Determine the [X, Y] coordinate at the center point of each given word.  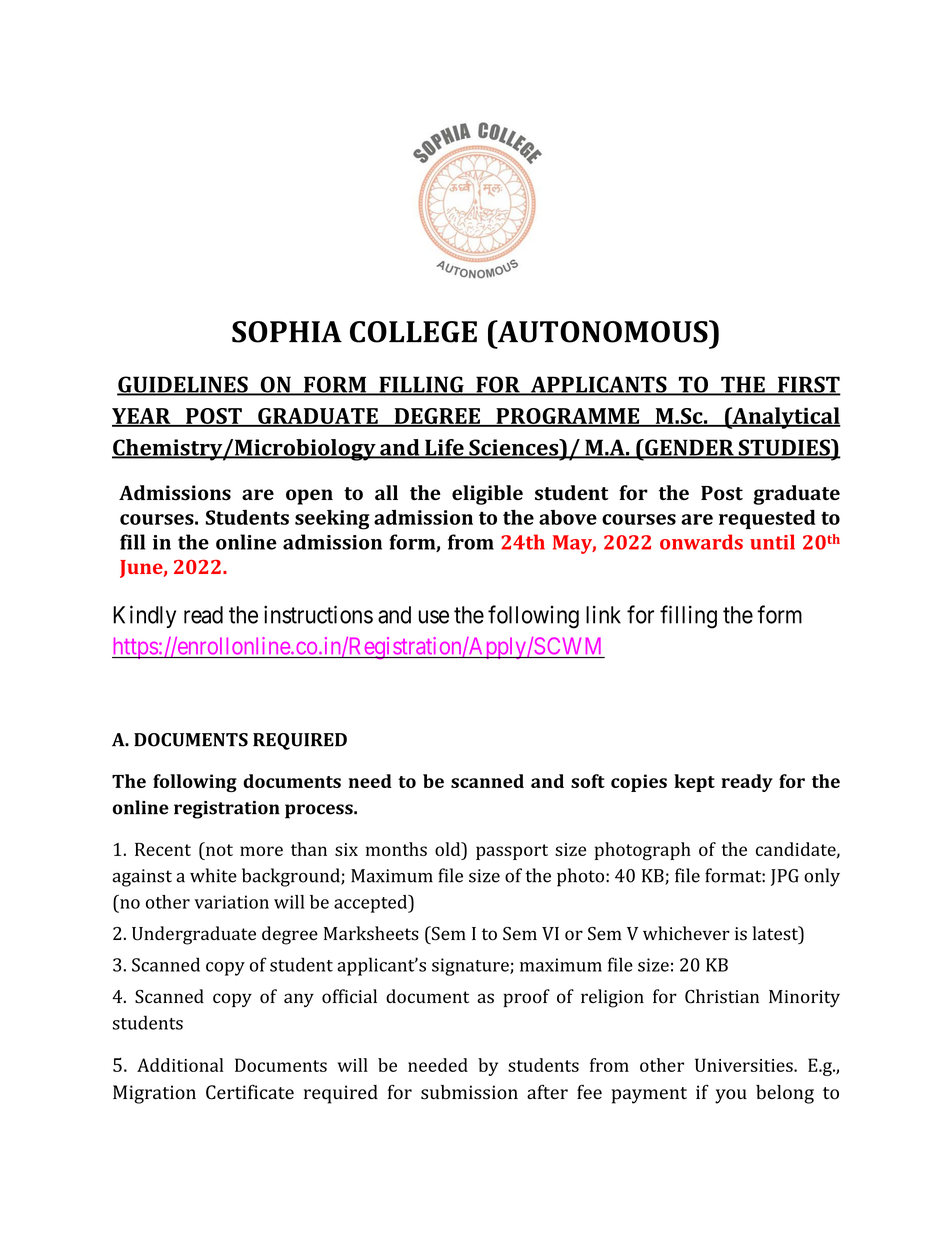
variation [231, 902]
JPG [785, 877]
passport [512, 852]
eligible [487, 495]
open [309, 497]
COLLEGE [413, 332]
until [772, 542]
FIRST [808, 385]
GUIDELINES [183, 385]
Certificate [250, 1092]
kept [694, 783]
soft [588, 781]
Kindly [144, 616]
